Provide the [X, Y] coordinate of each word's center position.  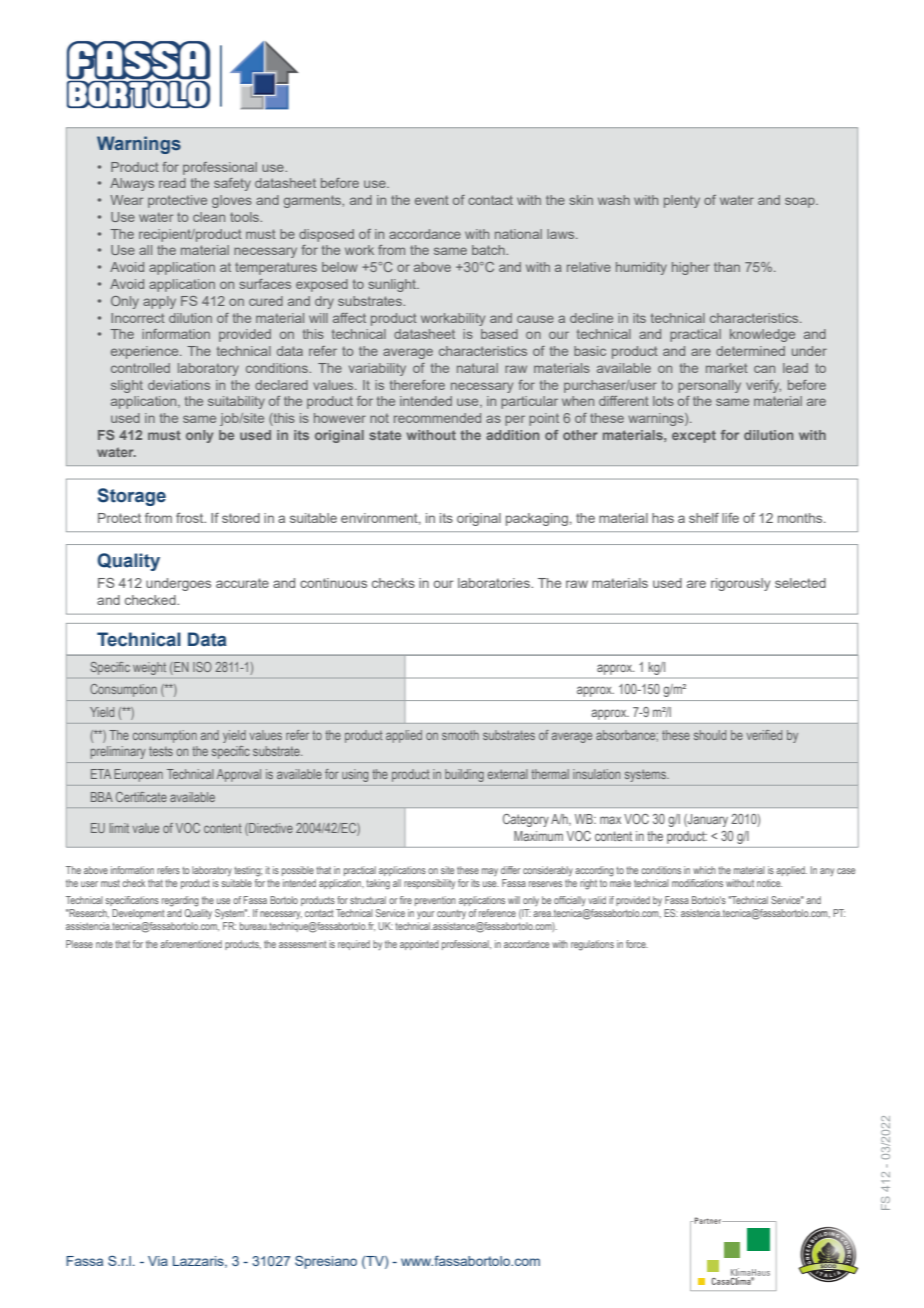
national [518, 234]
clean [209, 217]
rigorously [740, 584]
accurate [242, 583]
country [451, 914]
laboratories [495, 583]
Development [138, 914]
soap [801, 202]
